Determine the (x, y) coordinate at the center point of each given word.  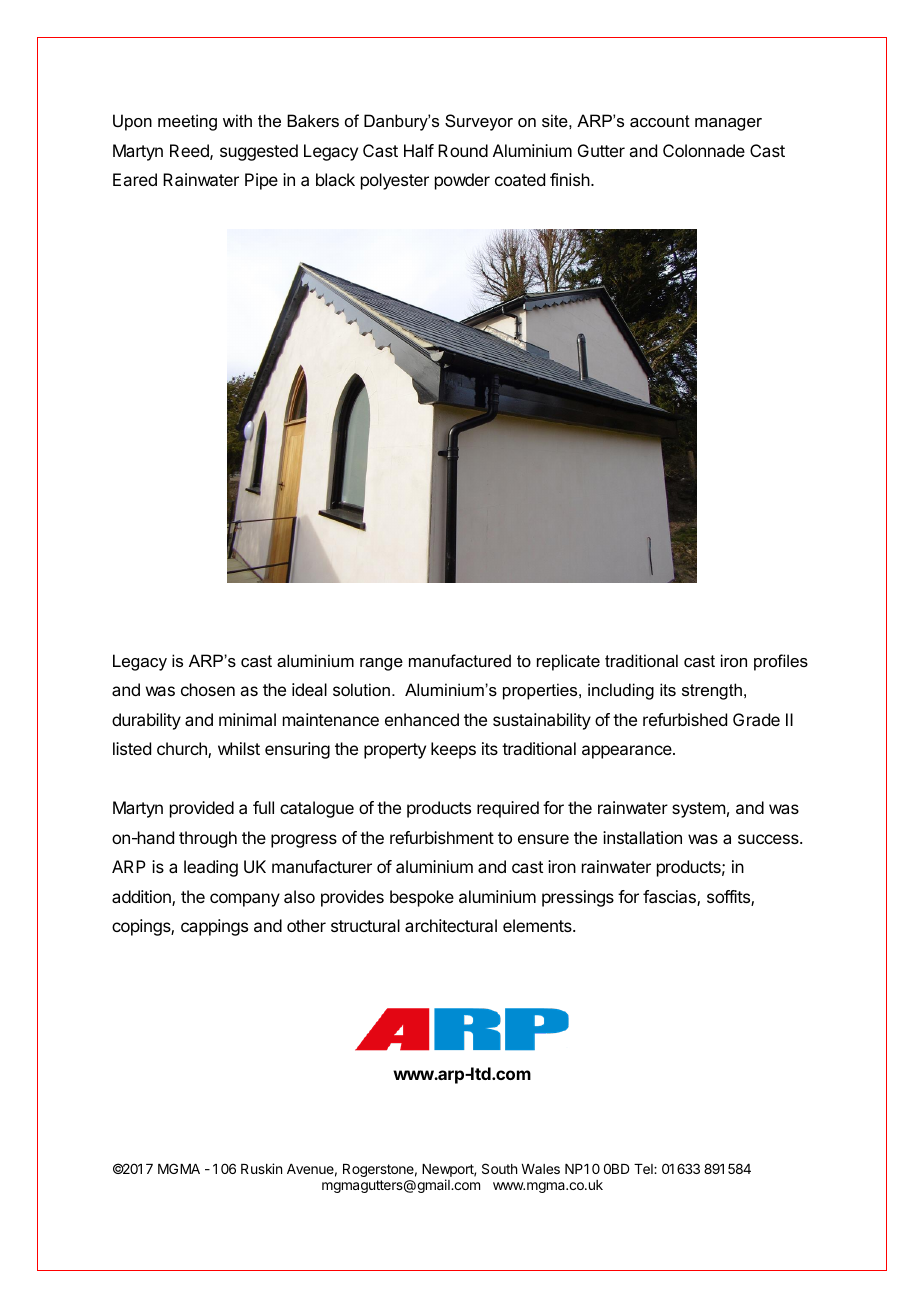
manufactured (460, 660)
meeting (187, 122)
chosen (208, 689)
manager (728, 124)
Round (463, 150)
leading (211, 868)
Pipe (261, 181)
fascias (670, 898)
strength (712, 691)
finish (571, 179)
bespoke (422, 898)
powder (462, 181)
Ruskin (261, 1168)
